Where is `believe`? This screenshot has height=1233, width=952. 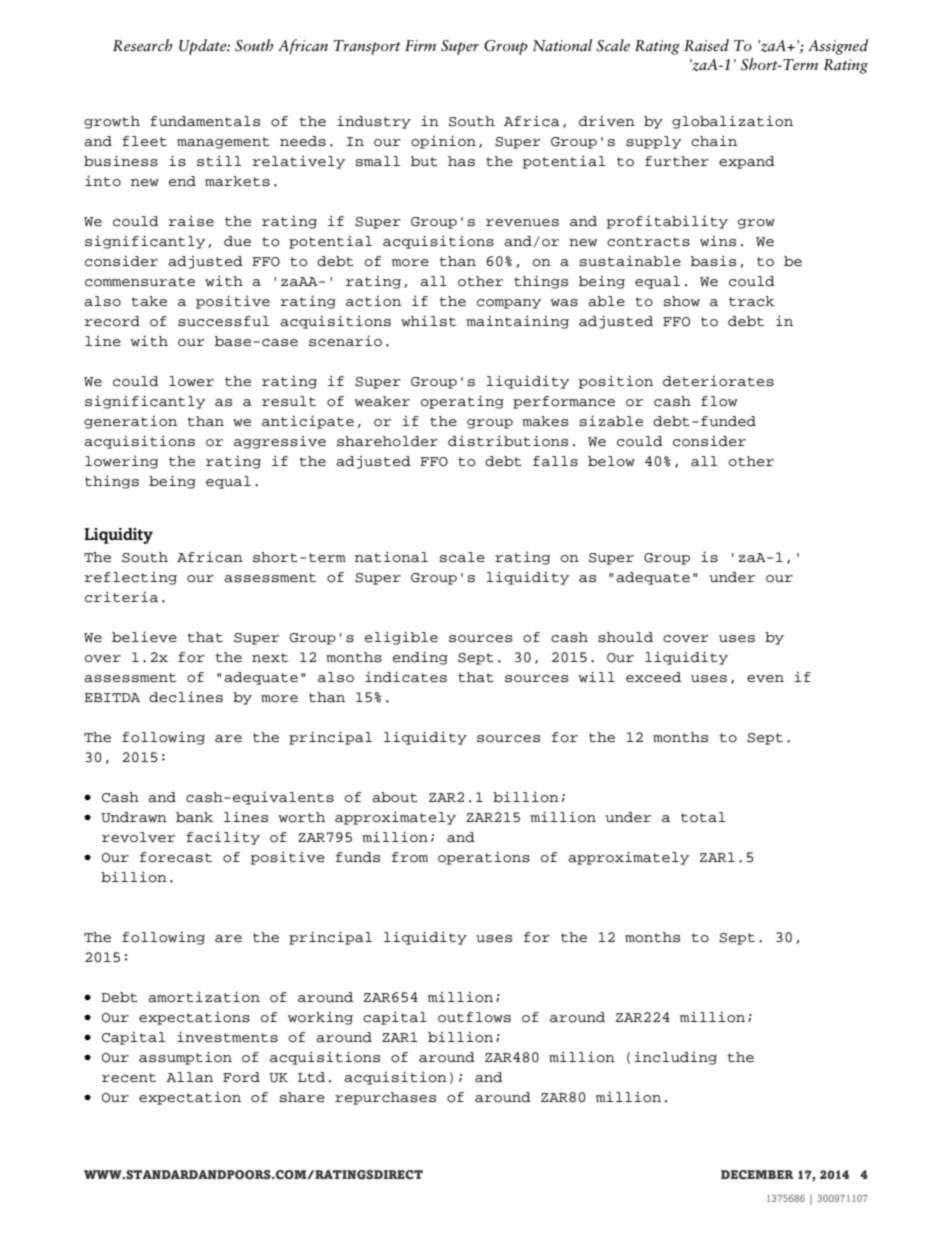
believe is located at coordinates (144, 637).
